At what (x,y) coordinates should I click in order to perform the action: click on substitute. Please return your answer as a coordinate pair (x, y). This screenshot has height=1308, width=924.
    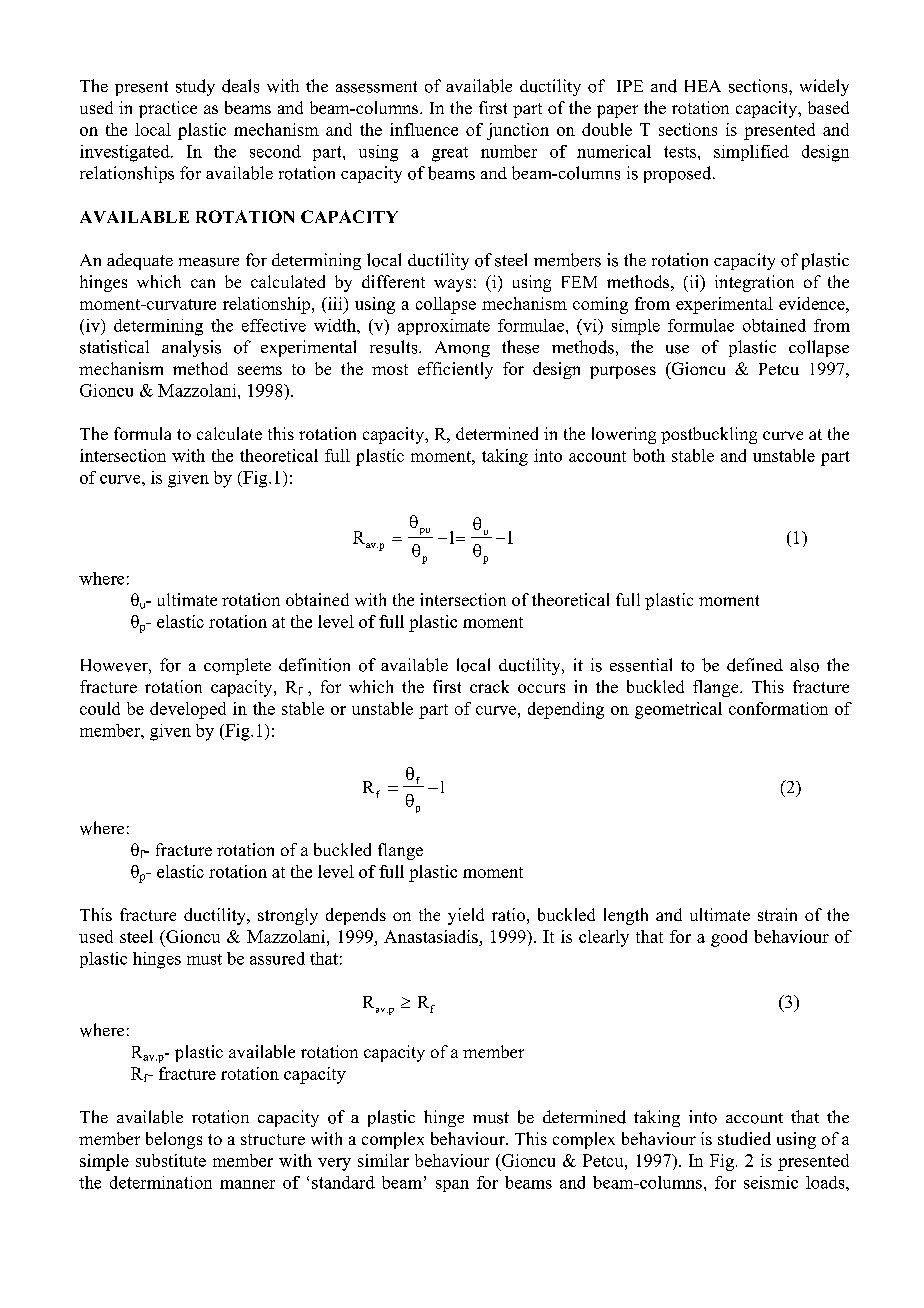
    Looking at the image, I should click on (171, 1160).
